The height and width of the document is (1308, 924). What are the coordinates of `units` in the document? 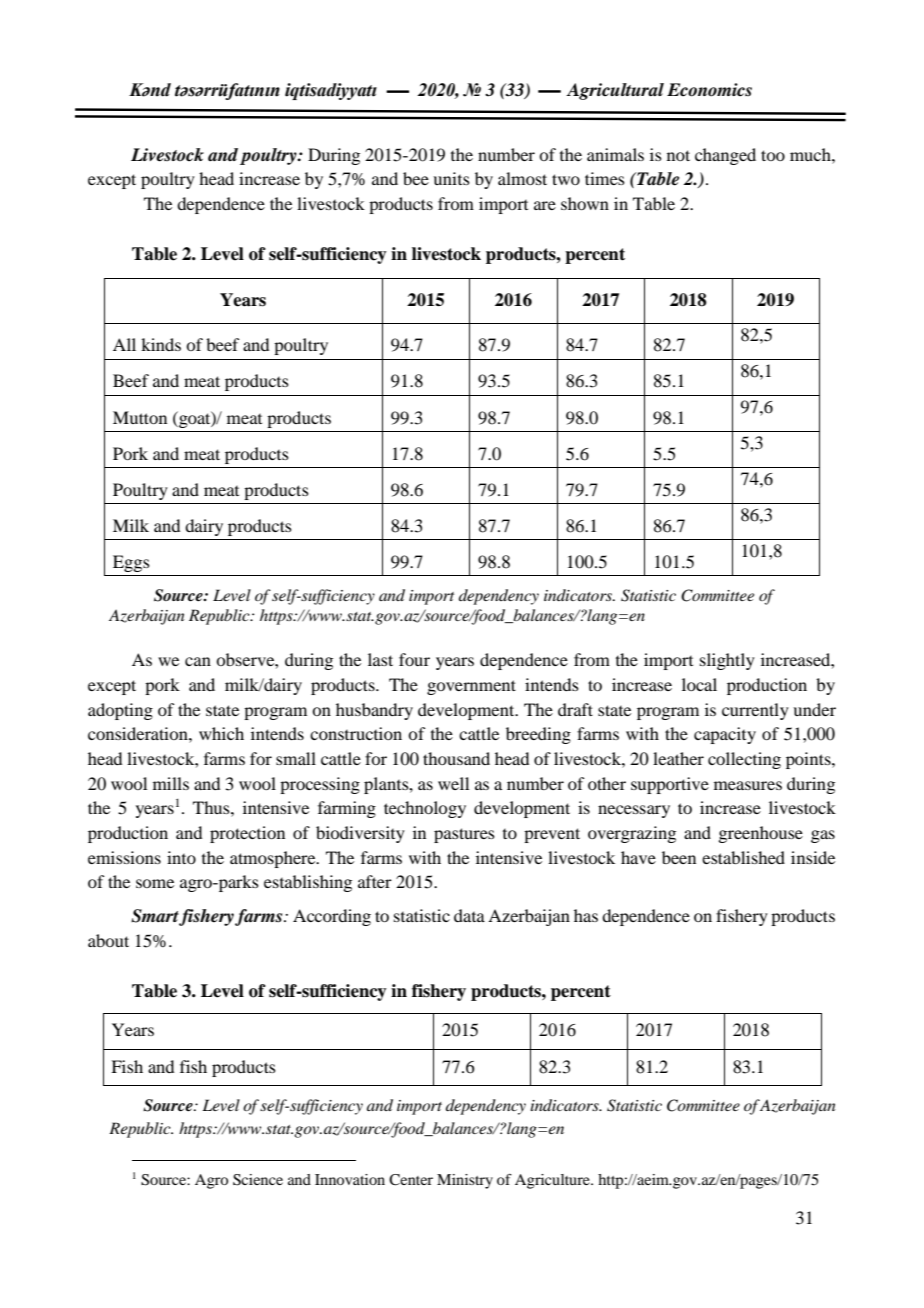 It's located at (451, 178).
